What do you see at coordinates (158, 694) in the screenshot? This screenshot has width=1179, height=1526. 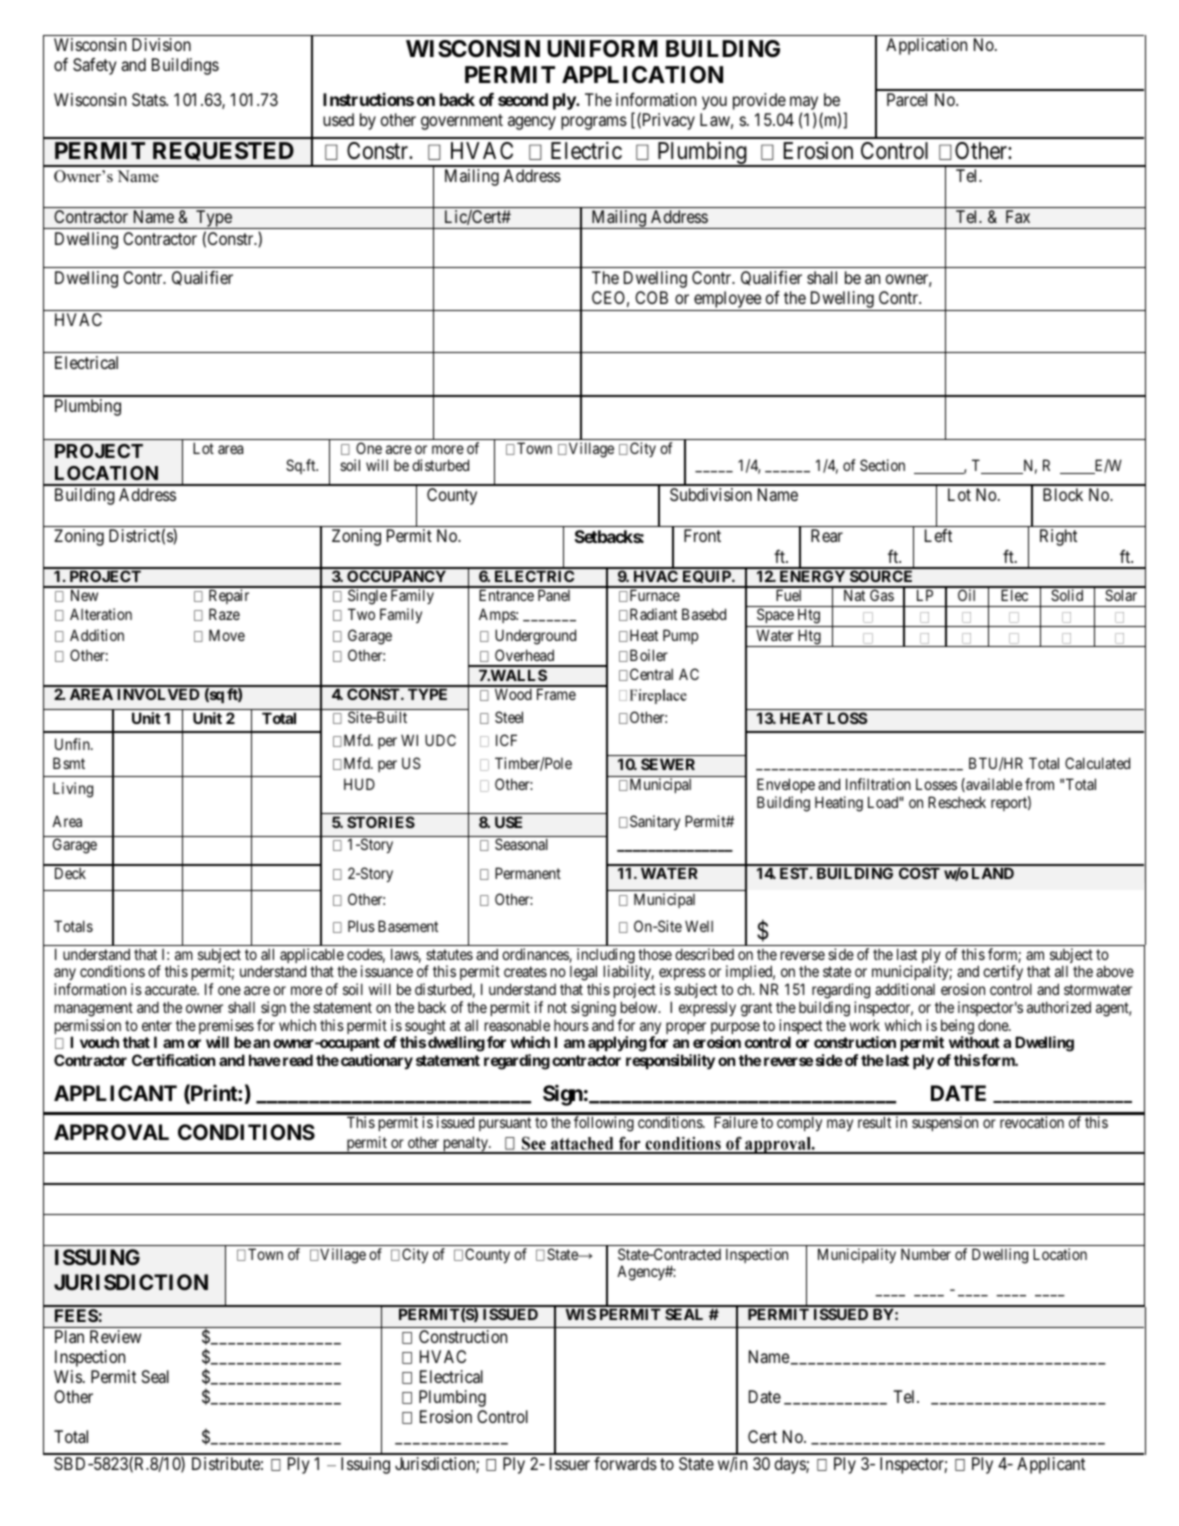 I see `INVOLVED` at bounding box center [158, 694].
